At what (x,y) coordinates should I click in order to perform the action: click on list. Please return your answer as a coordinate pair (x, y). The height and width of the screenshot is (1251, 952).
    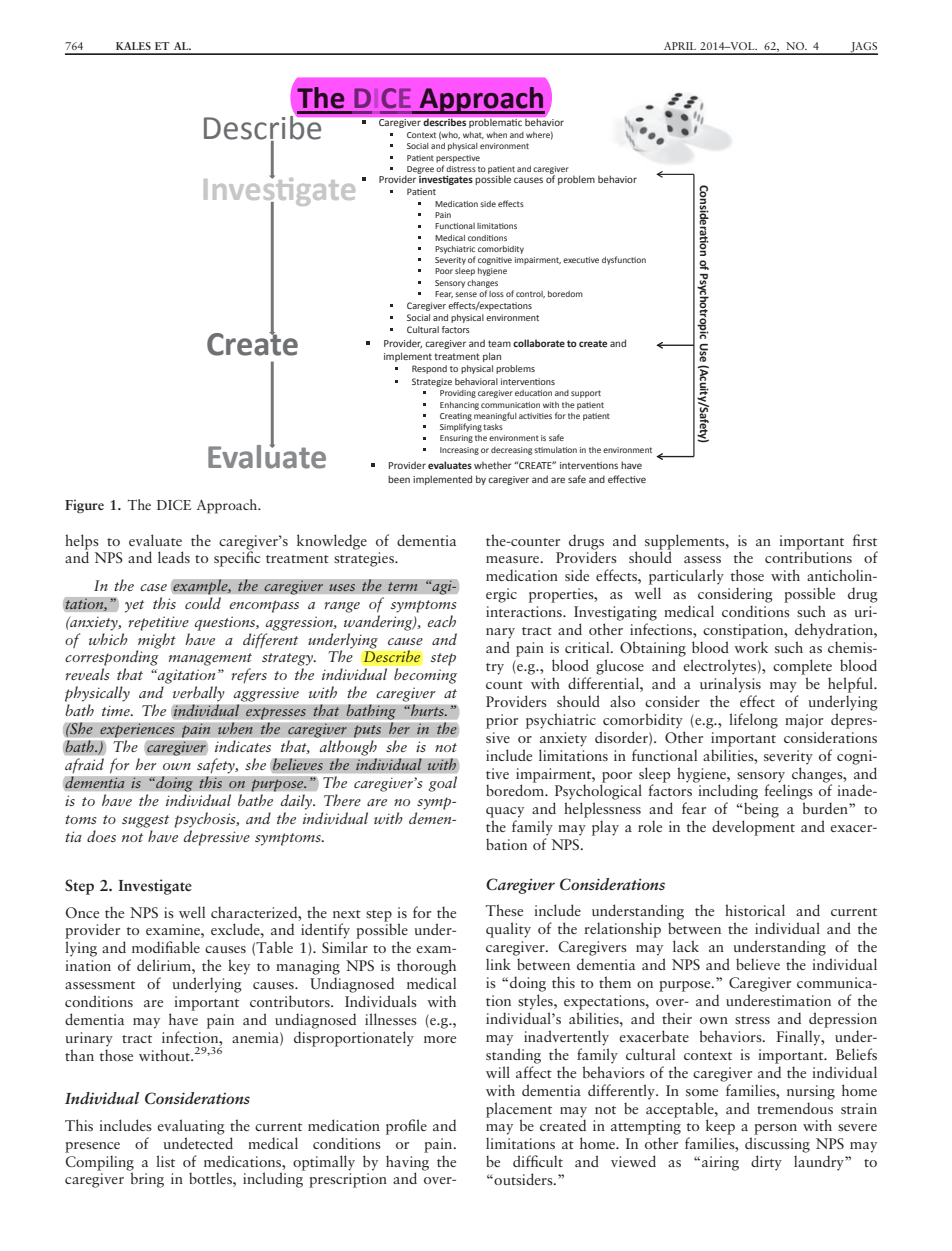
    Looking at the image, I should click on (165, 1161).
